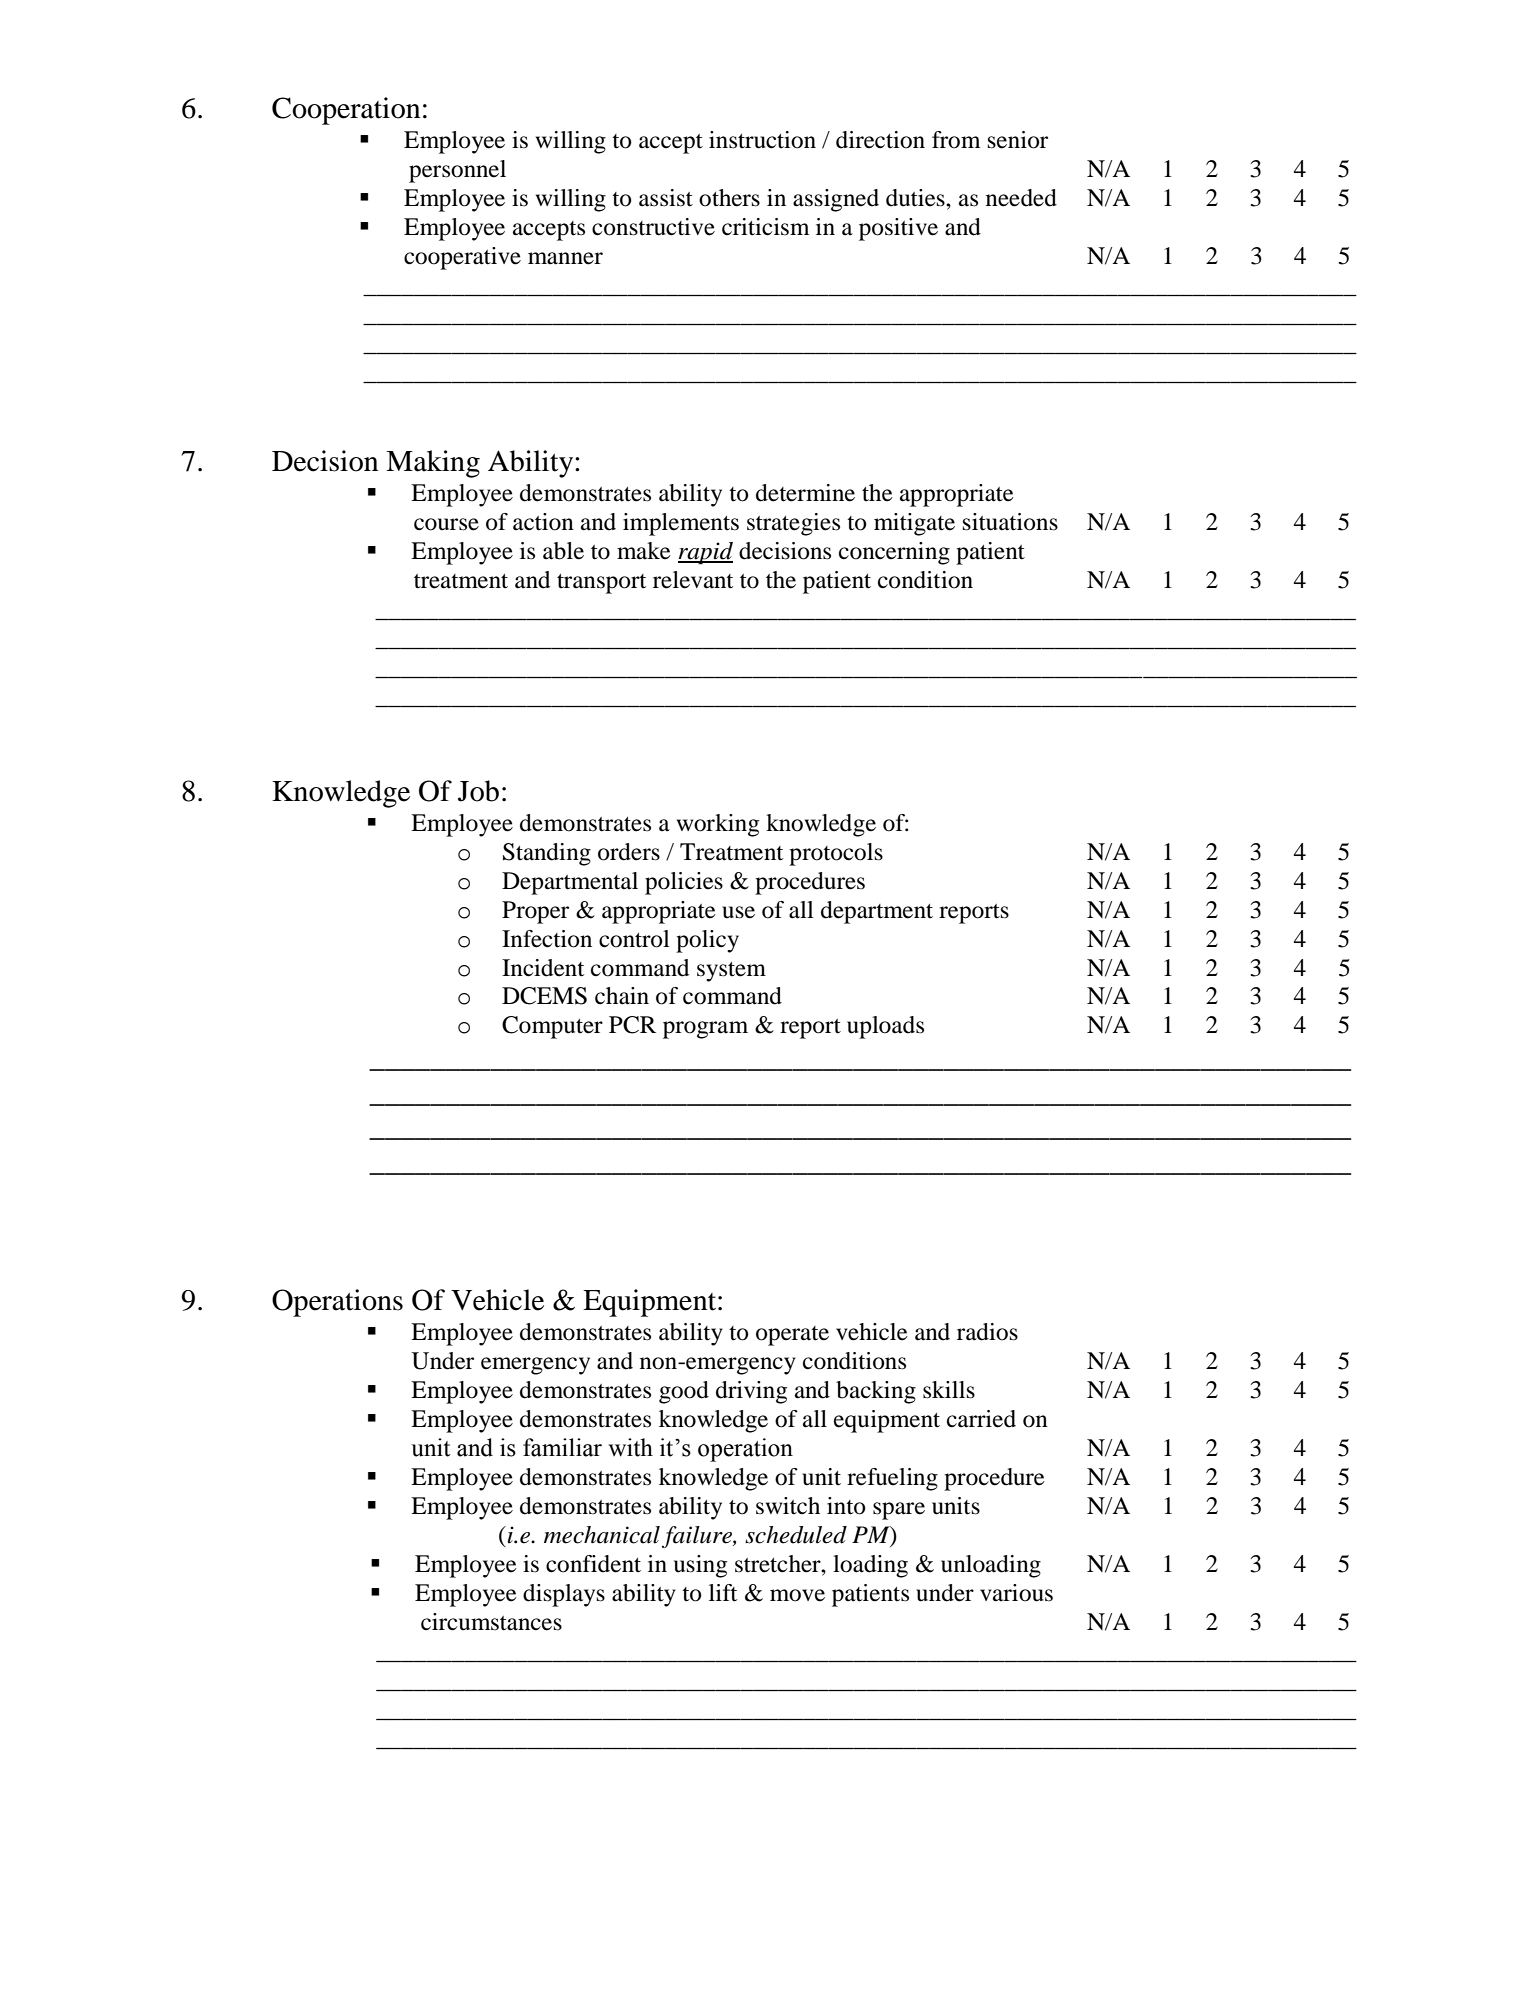 The width and height of the page is (1540, 1993). Describe the element at coordinates (729, 198) in the page. I see `others` at that location.
